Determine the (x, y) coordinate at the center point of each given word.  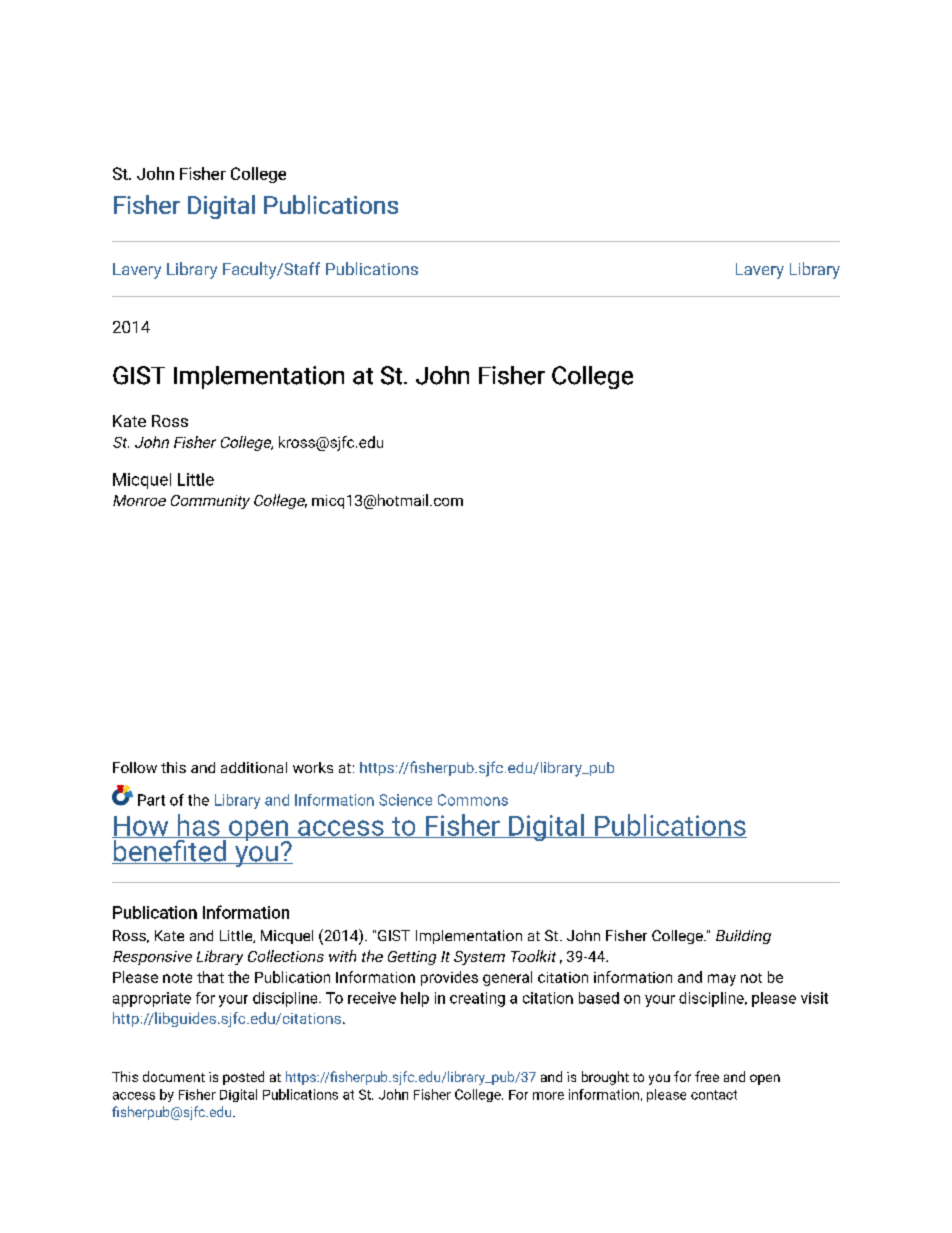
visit (814, 998)
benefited (170, 850)
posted (243, 1078)
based (599, 998)
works (313, 767)
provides (449, 978)
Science (405, 800)
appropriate (152, 999)
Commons (473, 800)
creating (477, 999)
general (507, 978)
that (210, 977)
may (722, 980)
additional (254, 767)
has (198, 826)
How (141, 827)
